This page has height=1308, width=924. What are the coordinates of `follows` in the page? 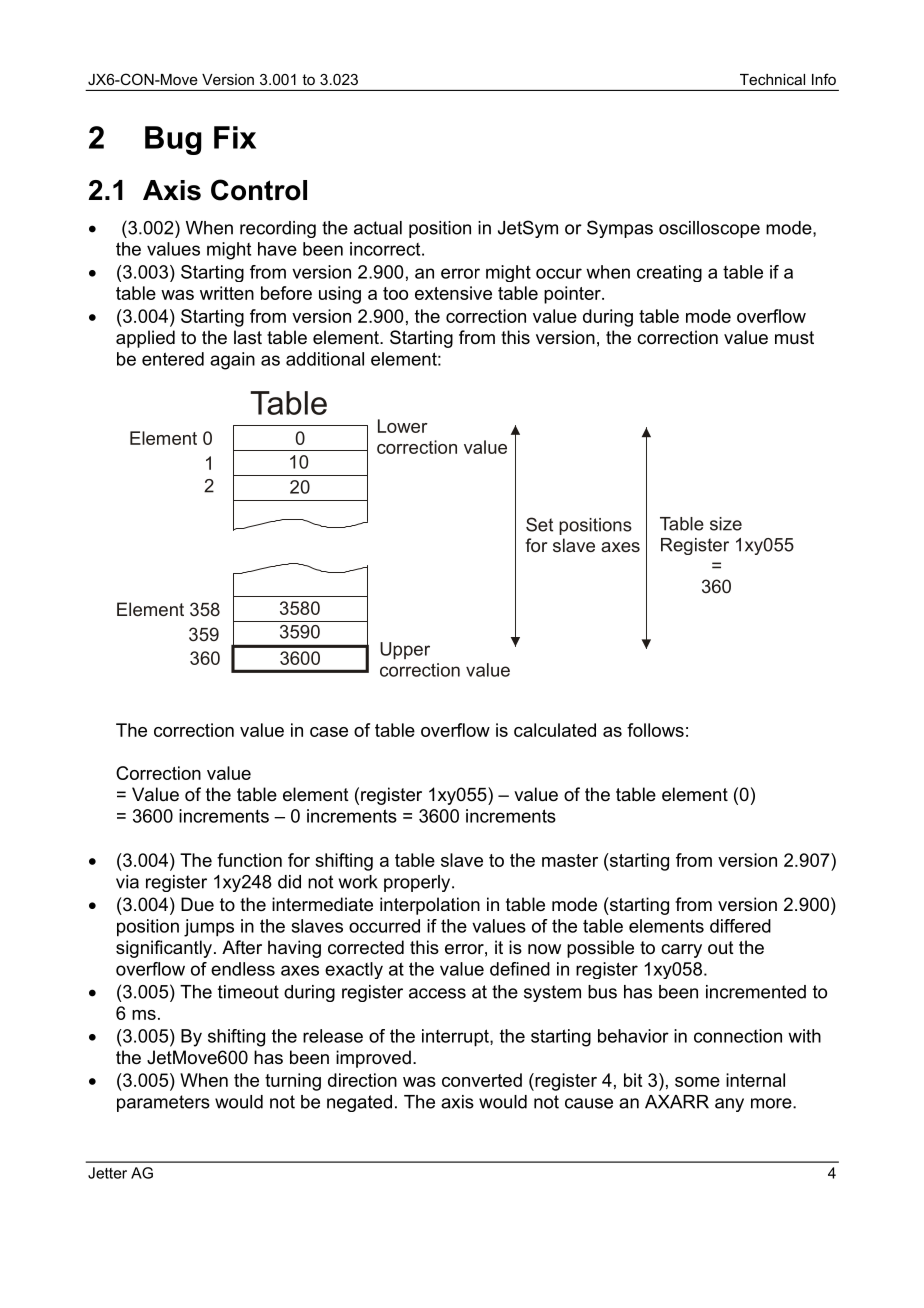 It's located at (655, 730).
